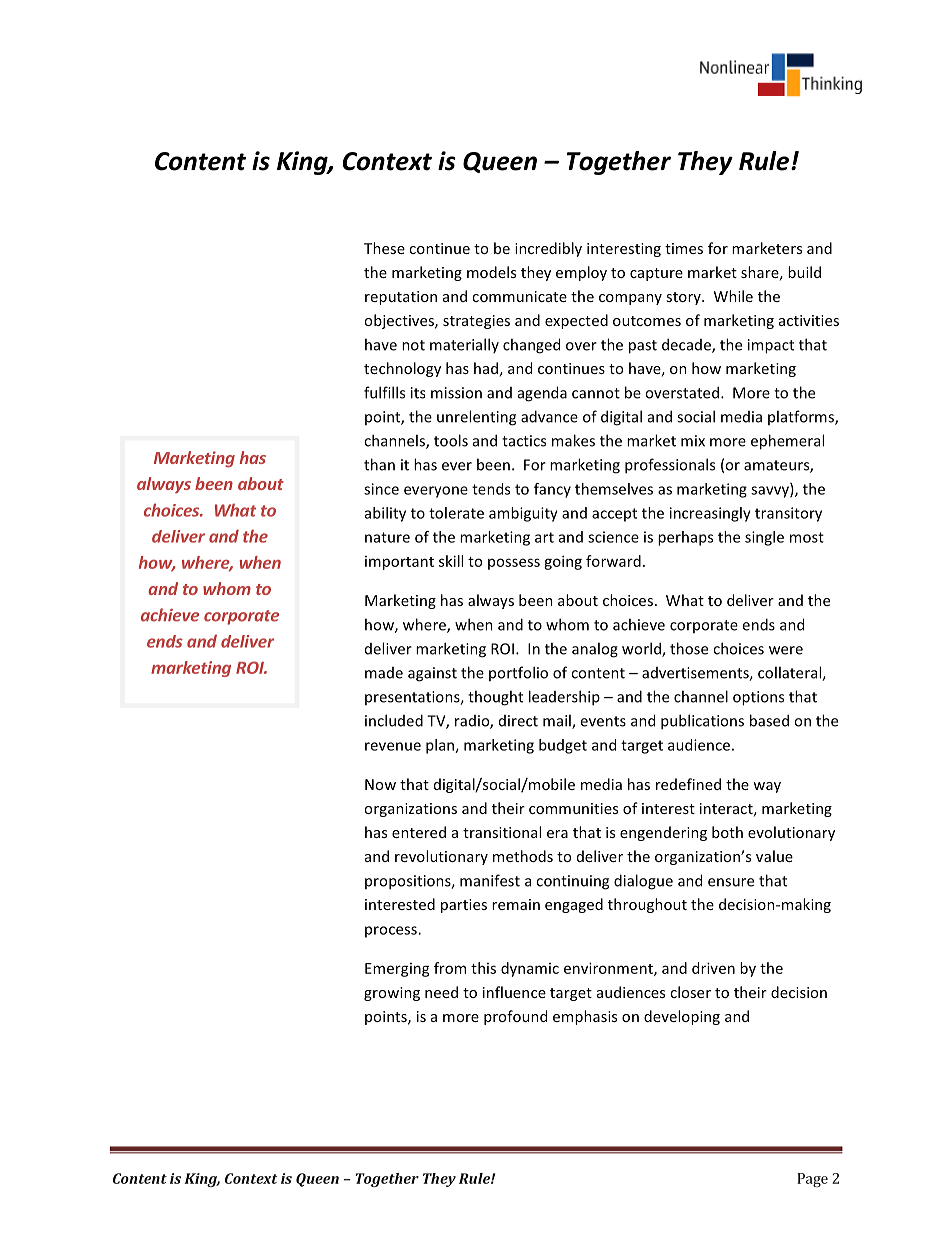 The width and height of the document is (952, 1233). I want to click on engaged, so click(574, 905).
